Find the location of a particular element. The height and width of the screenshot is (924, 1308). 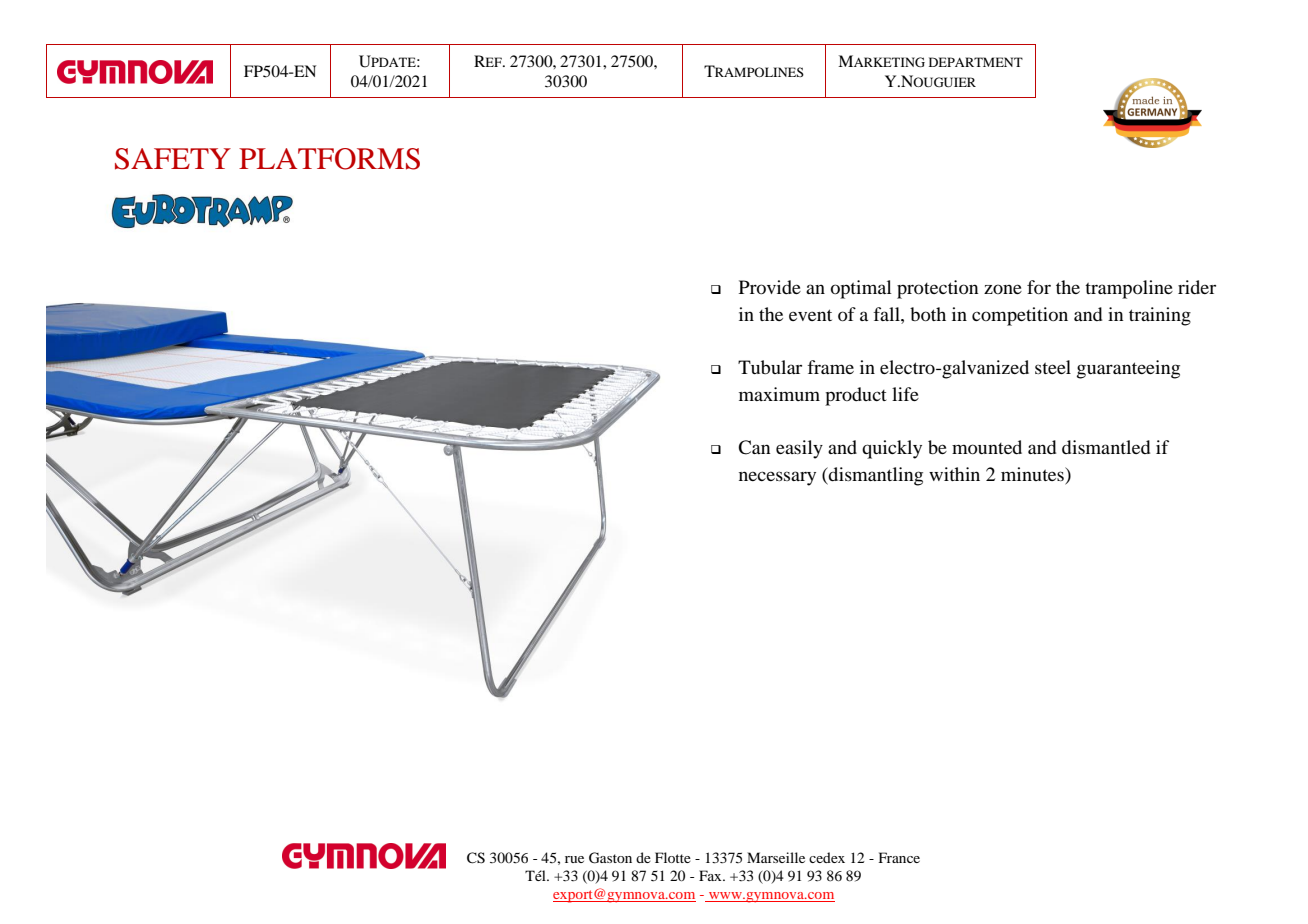

SAFETY is located at coordinates (173, 159).
